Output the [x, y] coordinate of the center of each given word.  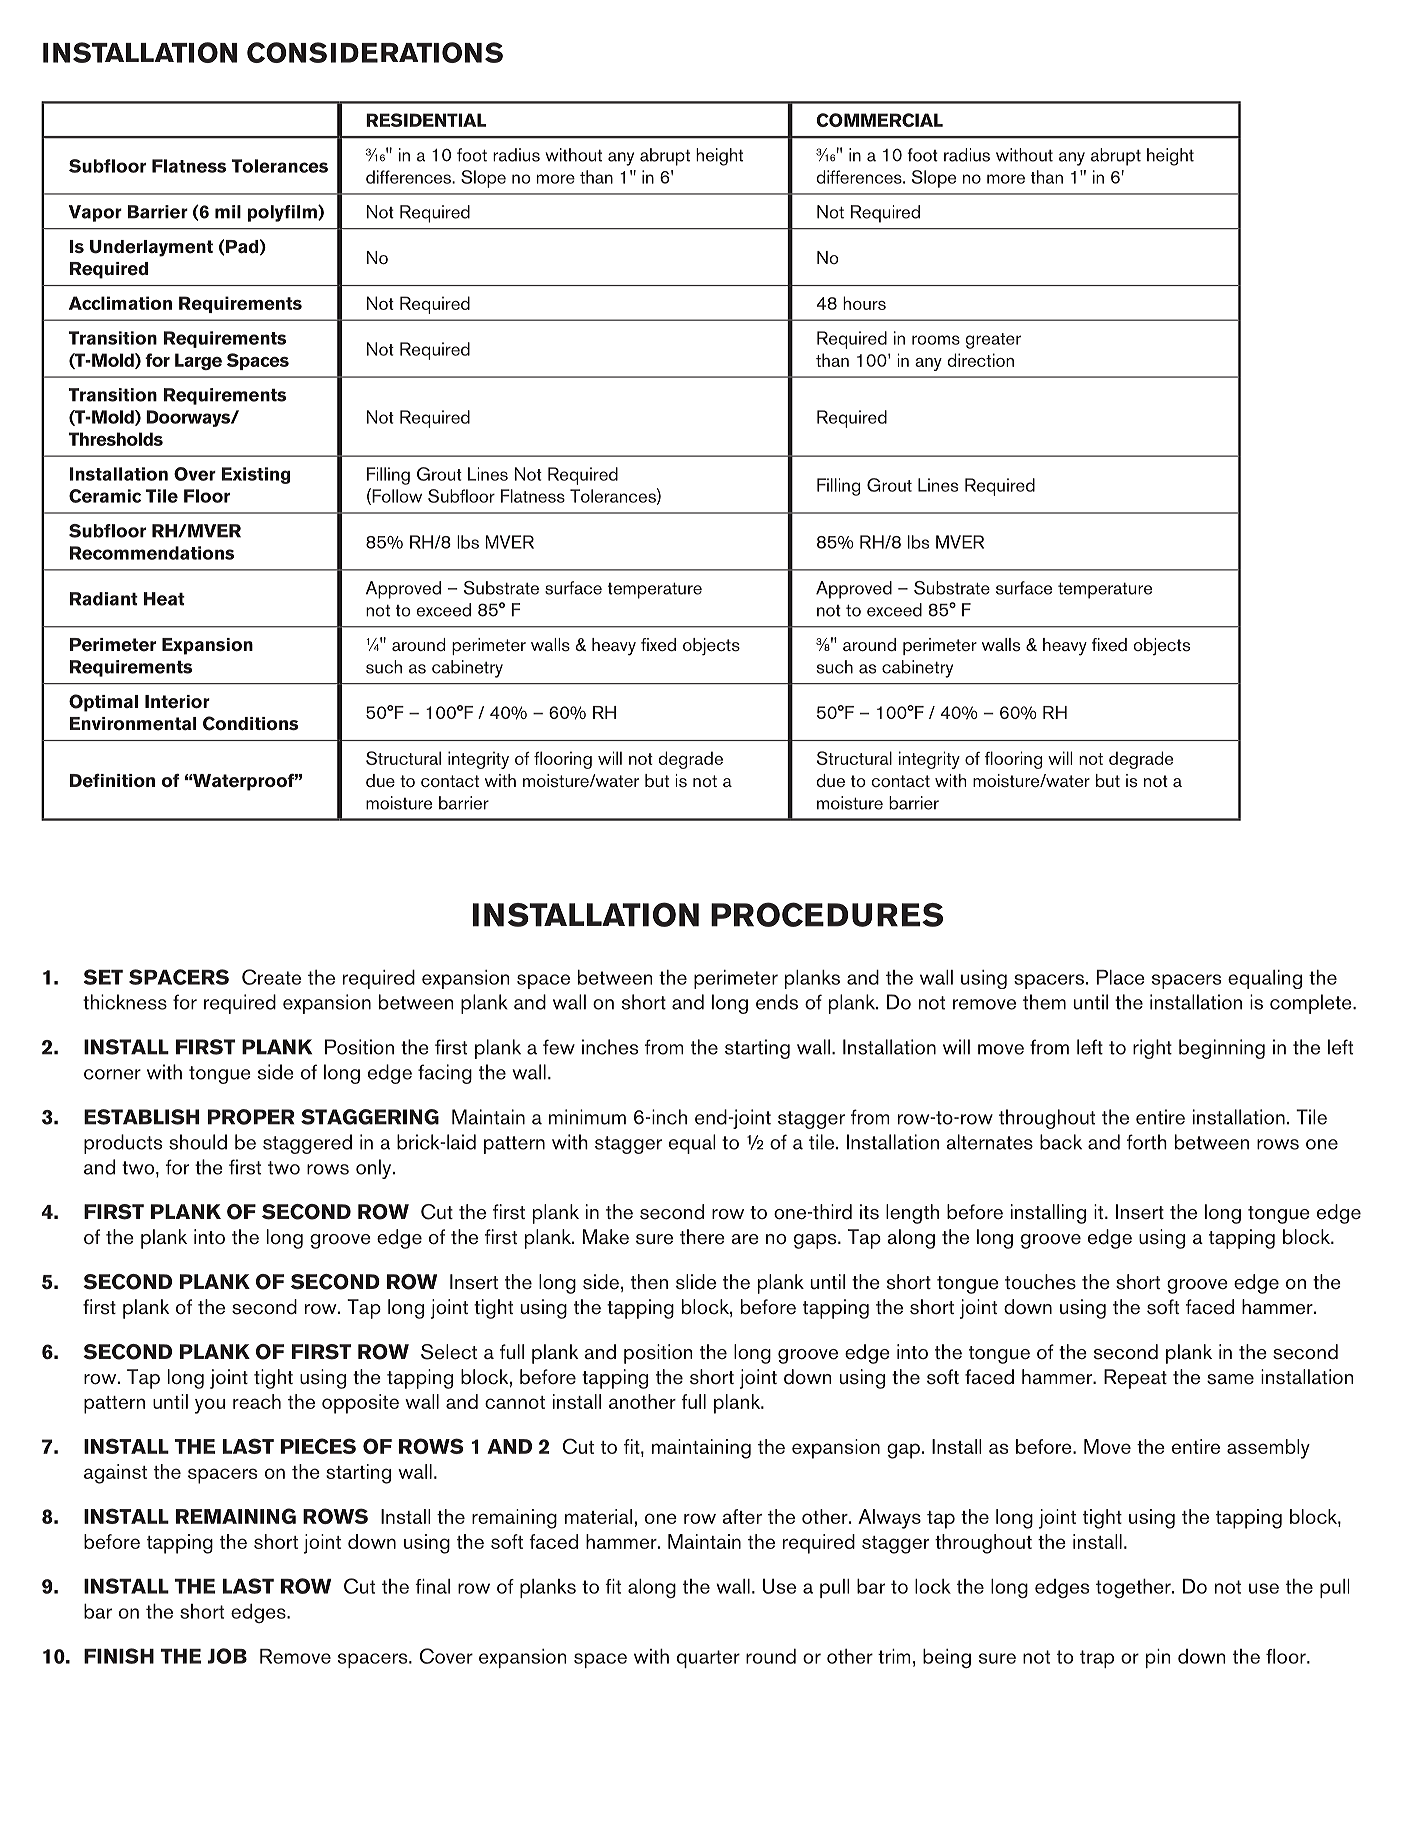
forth [1147, 1142]
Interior [177, 702]
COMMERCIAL [879, 120]
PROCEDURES [827, 914]
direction [980, 360]
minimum [587, 1117]
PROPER [251, 1117]
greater [993, 341]
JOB [227, 1656]
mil [228, 212]
